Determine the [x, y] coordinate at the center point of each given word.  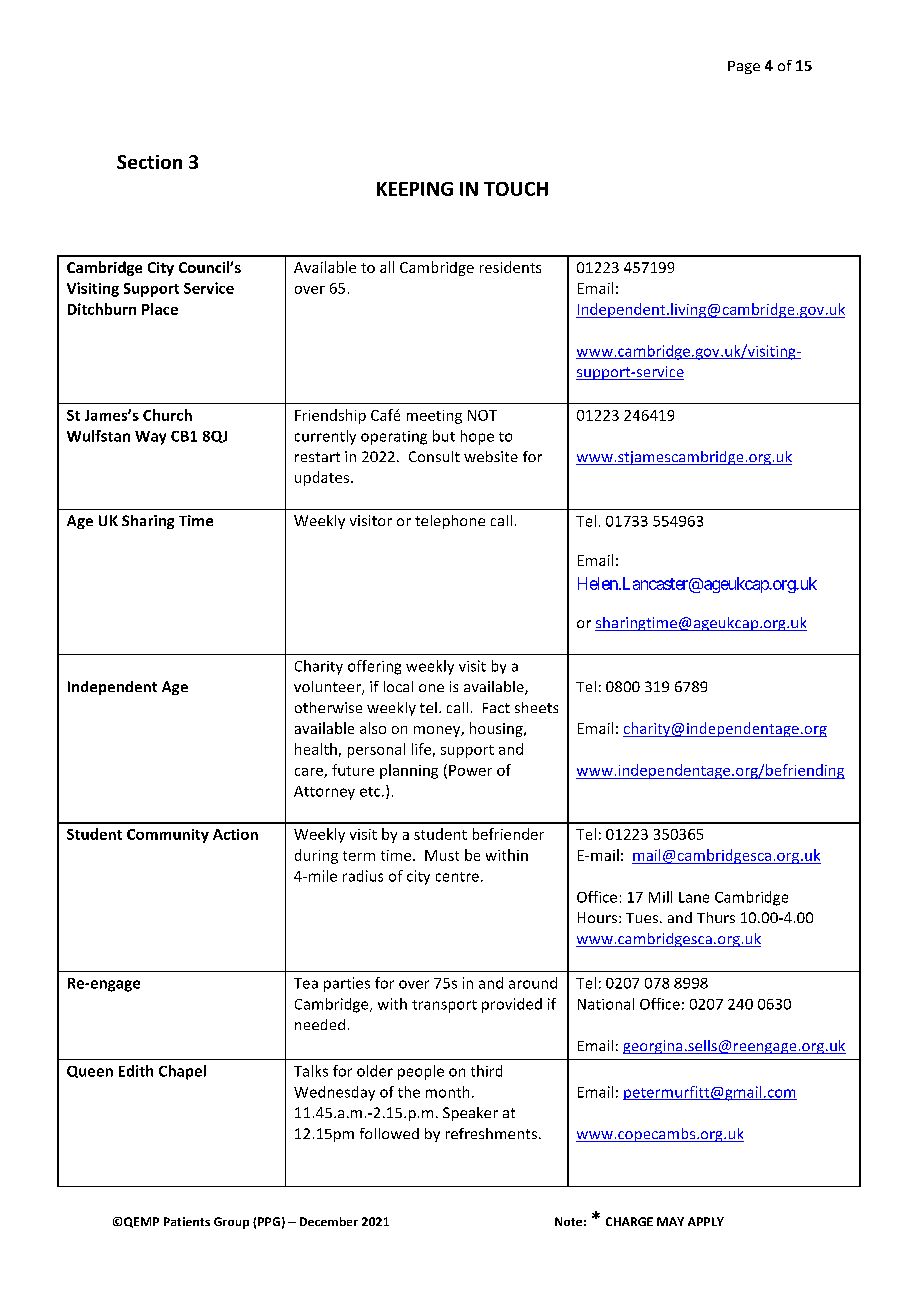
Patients [187, 1221]
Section [149, 162]
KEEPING [415, 189]
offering [374, 667]
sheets [536, 707]
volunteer [328, 688]
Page [744, 67]
